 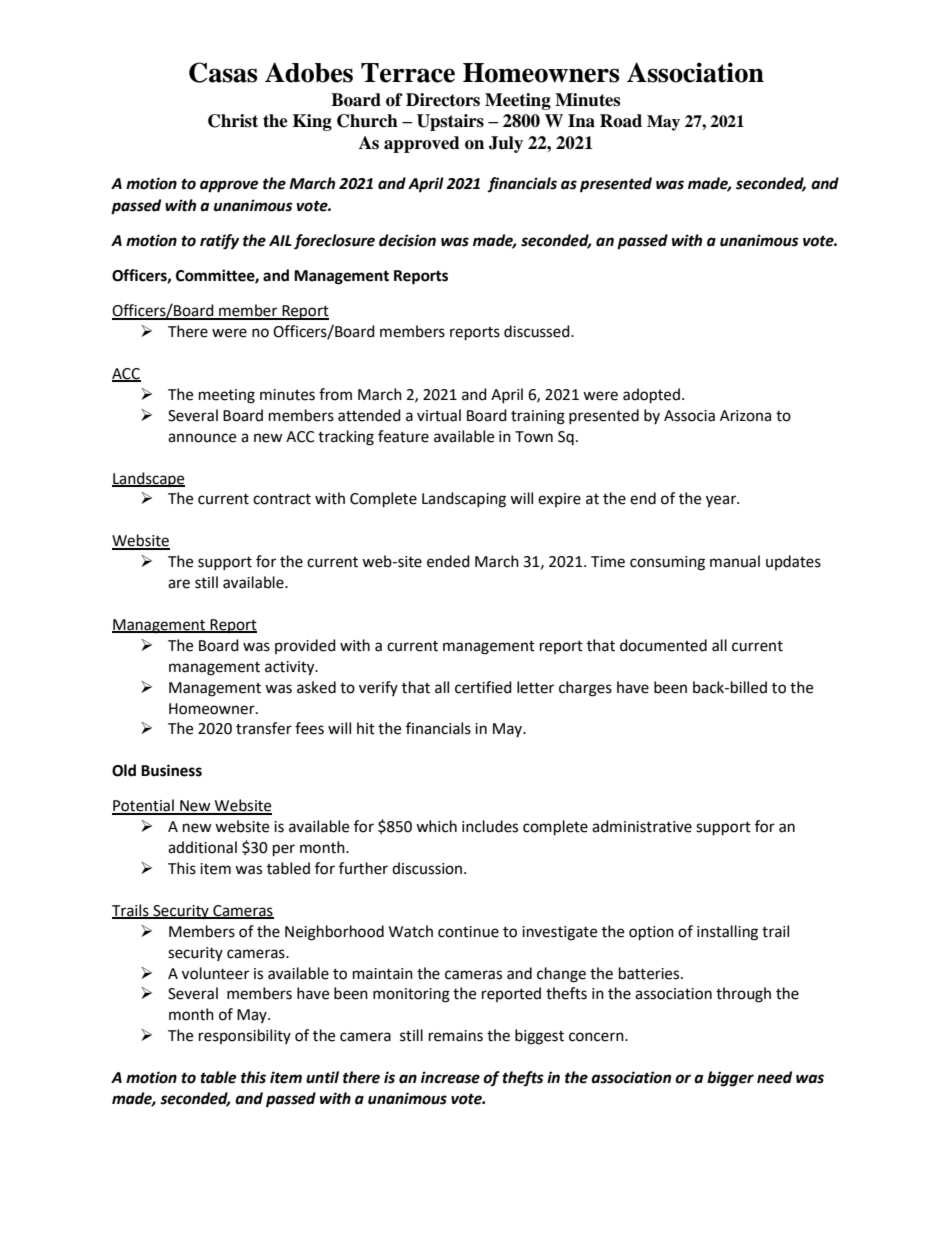 What do you see at coordinates (464, 500) in the page?
I see `Landscaping` at bounding box center [464, 500].
